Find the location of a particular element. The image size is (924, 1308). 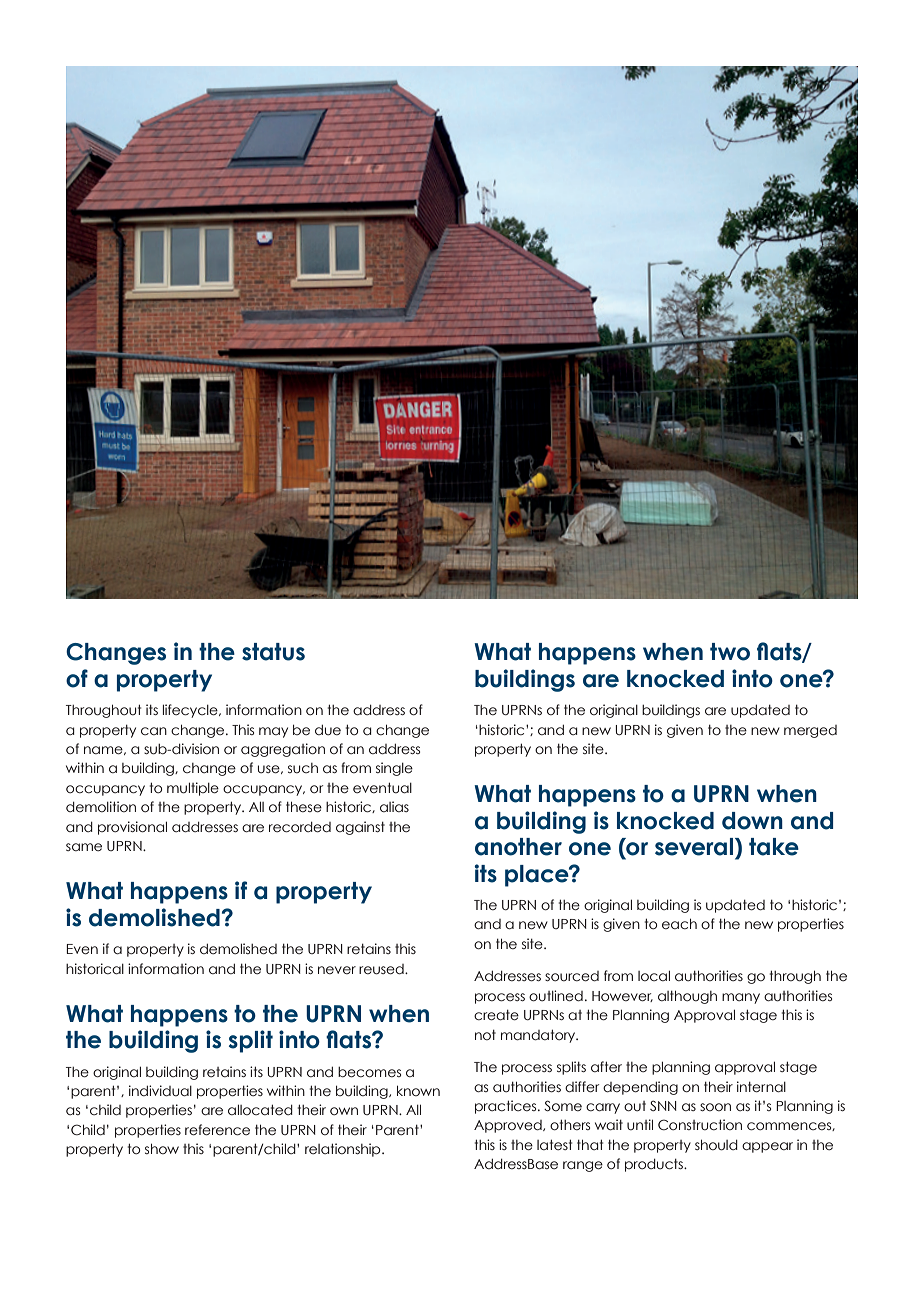

Approved is located at coordinates (509, 1126).
